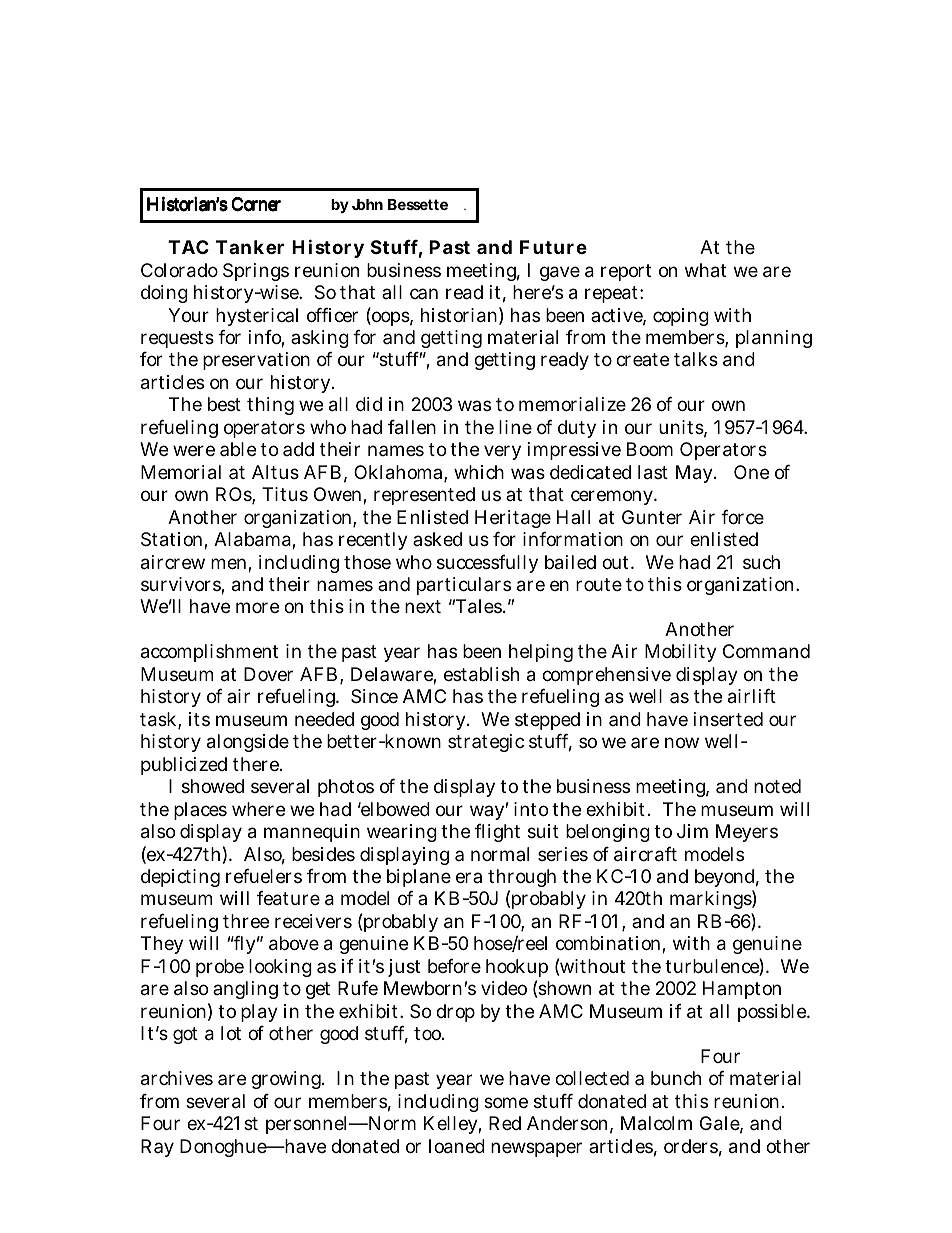 This image has height=1233, width=952. I want to click on which, so click(479, 472).
